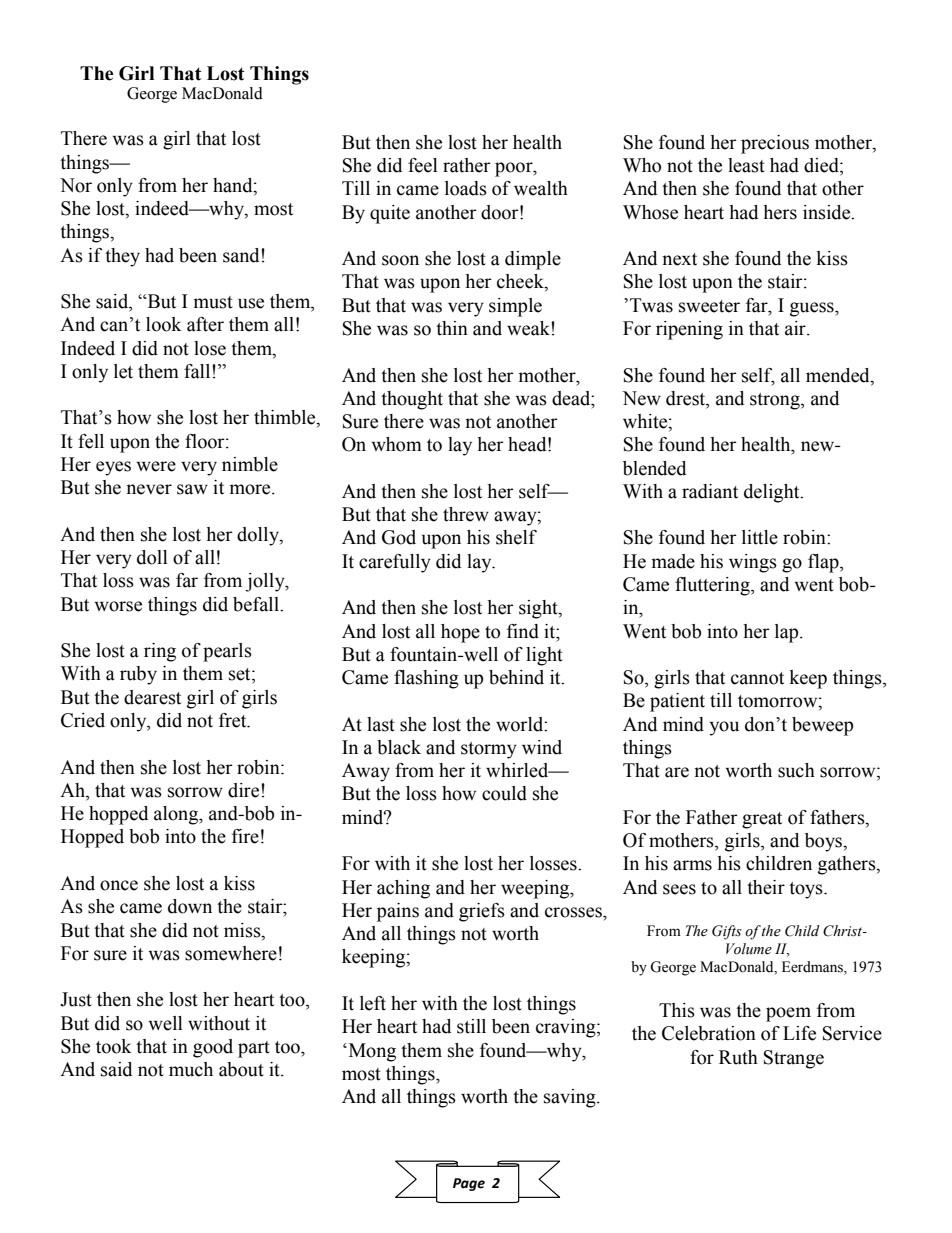 The width and height of the image is (952, 1233). What do you see at coordinates (138, 675) in the image?
I see `ruby` at bounding box center [138, 675].
